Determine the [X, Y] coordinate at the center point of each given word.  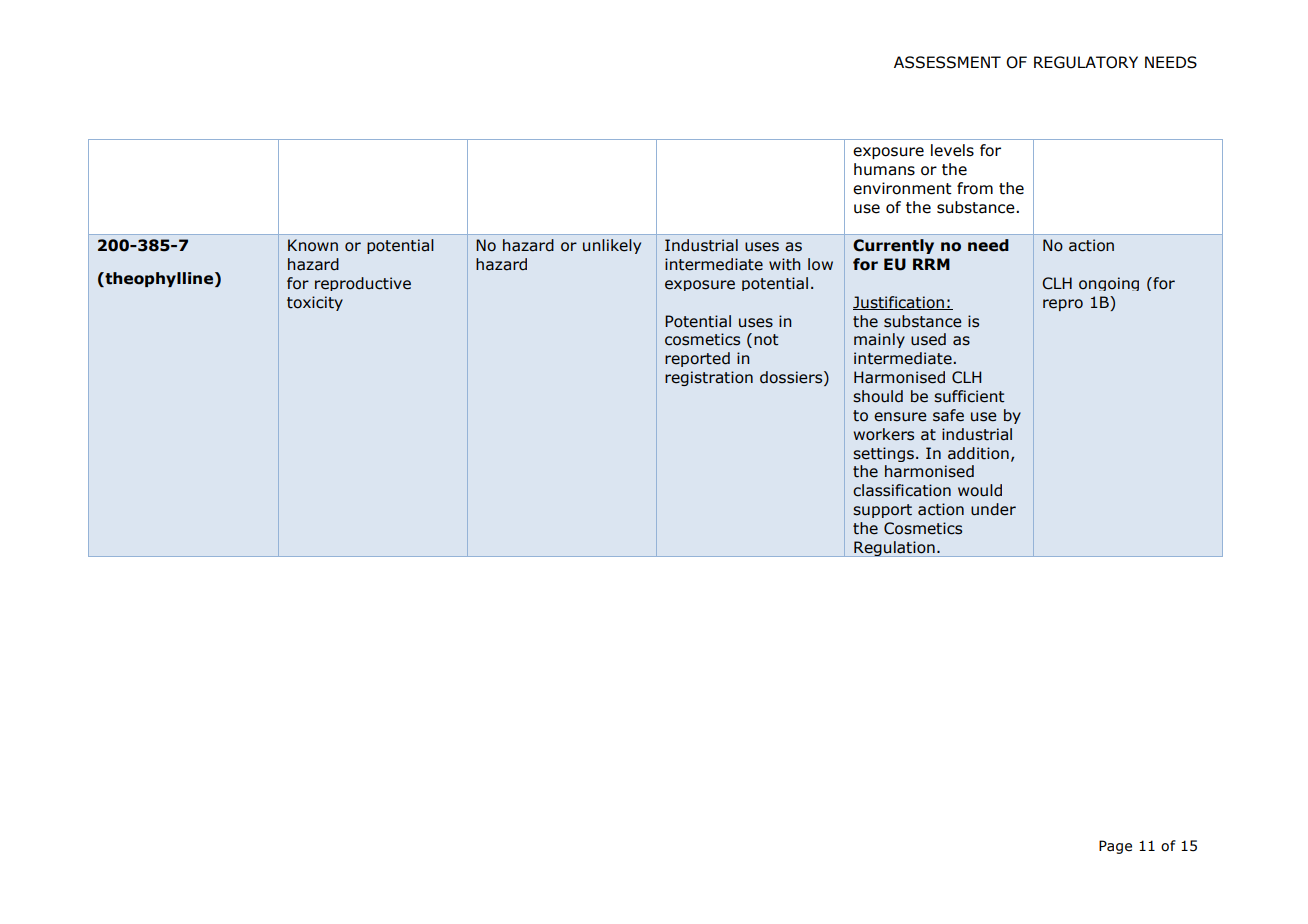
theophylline [158, 279]
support [882, 511]
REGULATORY [1086, 62]
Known [313, 245]
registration [709, 378]
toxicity [315, 303]
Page [1115, 847]
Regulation [894, 549]
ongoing [1109, 284]
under [993, 509]
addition [978, 453]
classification [902, 490]
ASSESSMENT [947, 62]
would [980, 490]
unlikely [612, 246]
